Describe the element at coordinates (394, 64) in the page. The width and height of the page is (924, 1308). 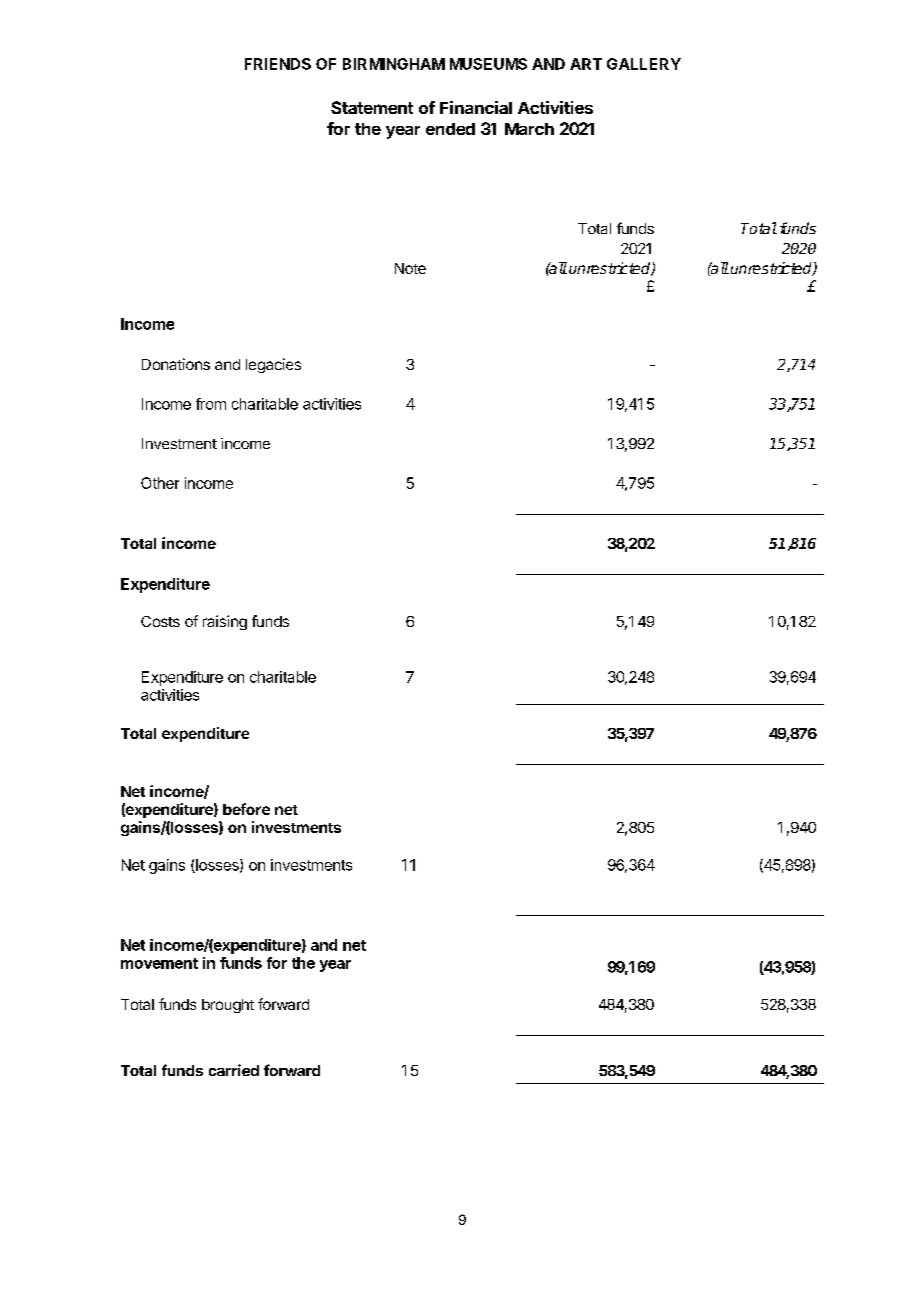
I see `BIRMINGHAM` at that location.
